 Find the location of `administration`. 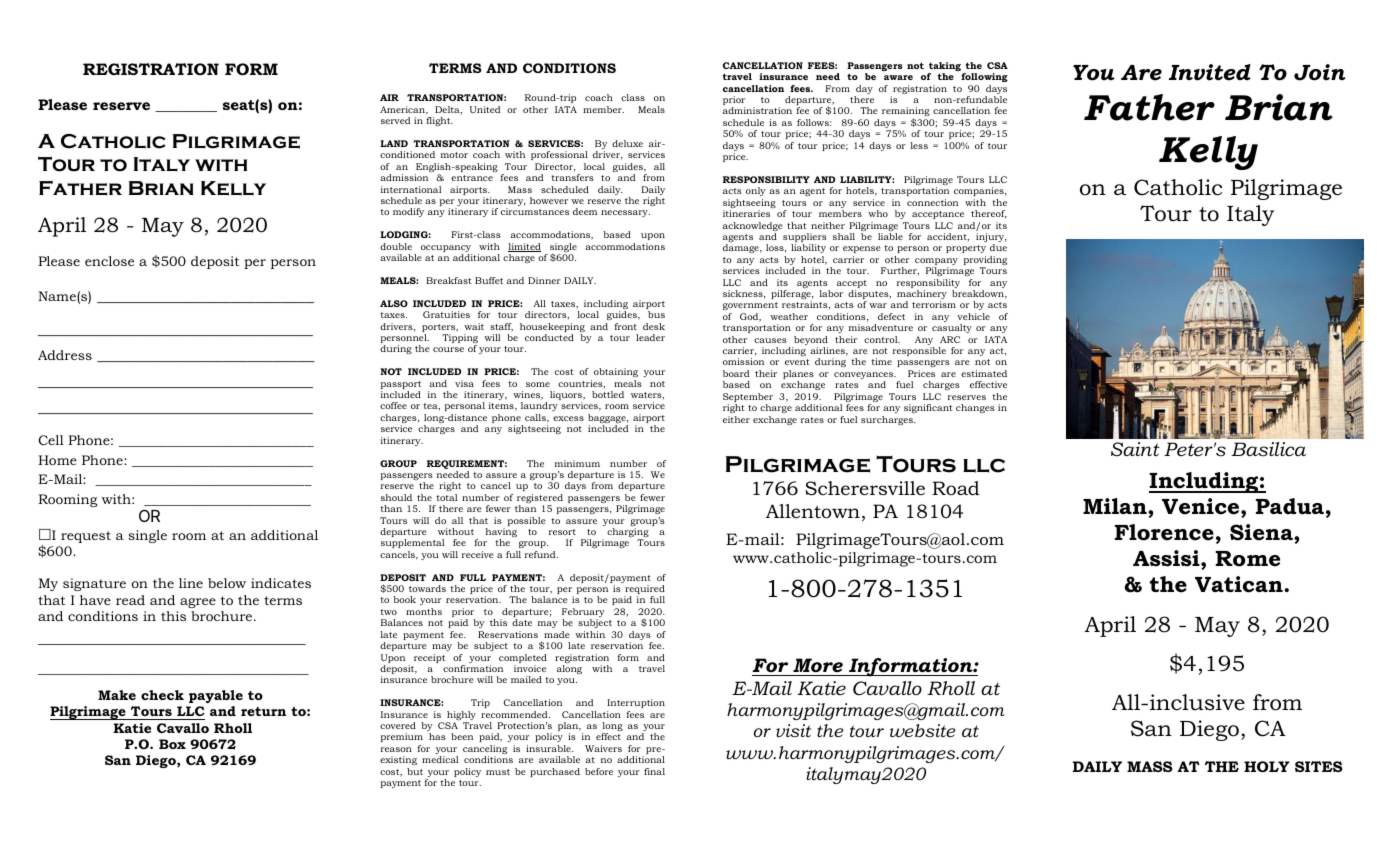

administration is located at coordinates (757, 110).
